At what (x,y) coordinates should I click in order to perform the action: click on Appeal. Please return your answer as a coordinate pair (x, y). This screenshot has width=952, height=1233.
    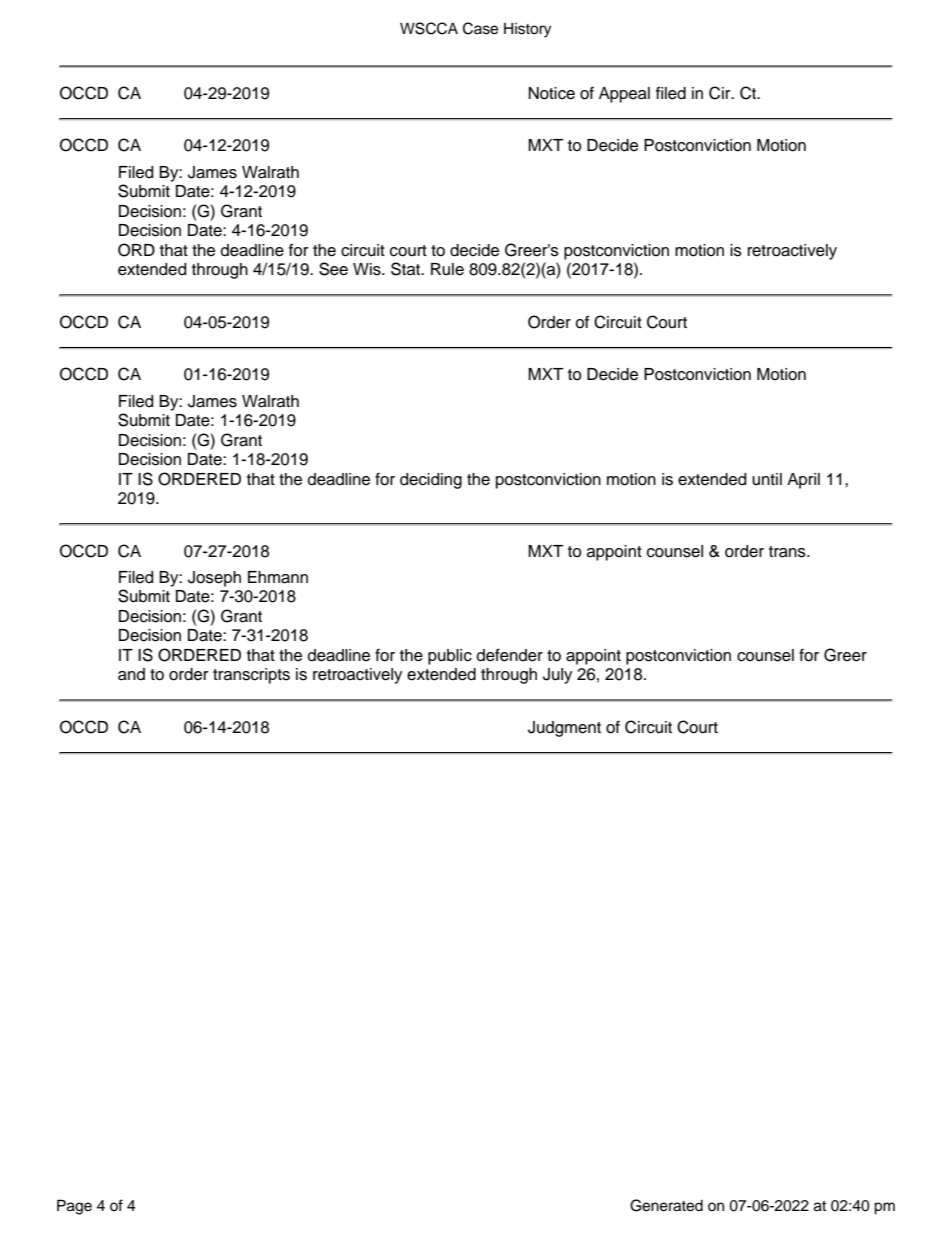
    Looking at the image, I should click on (624, 95).
